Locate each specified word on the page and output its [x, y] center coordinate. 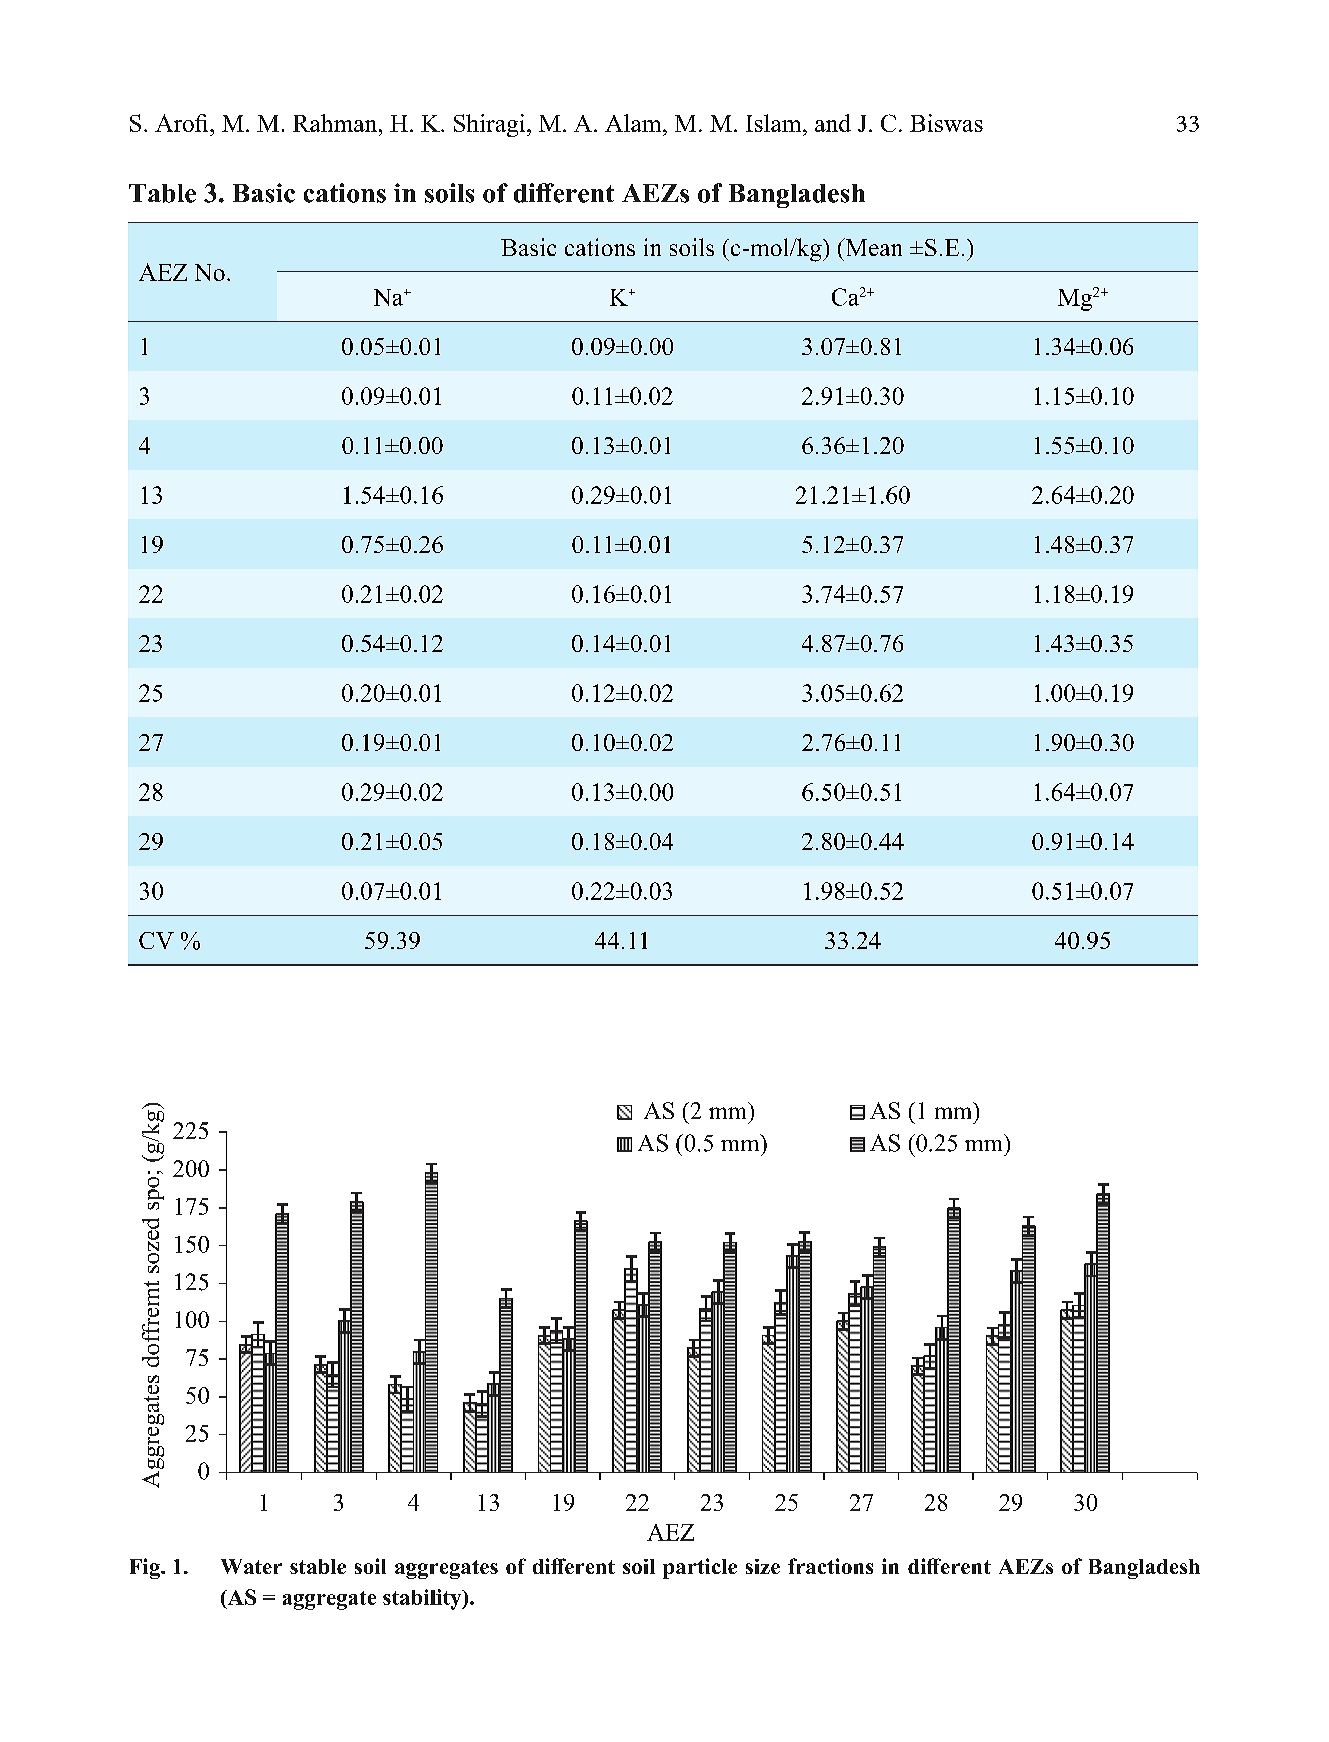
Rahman [336, 123]
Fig [146, 1568]
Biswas [946, 123]
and [833, 123]
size [763, 1566]
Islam [775, 123]
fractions [830, 1566]
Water [251, 1566]
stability [423, 1599]
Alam [634, 123]
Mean [872, 247]
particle [700, 1568]
